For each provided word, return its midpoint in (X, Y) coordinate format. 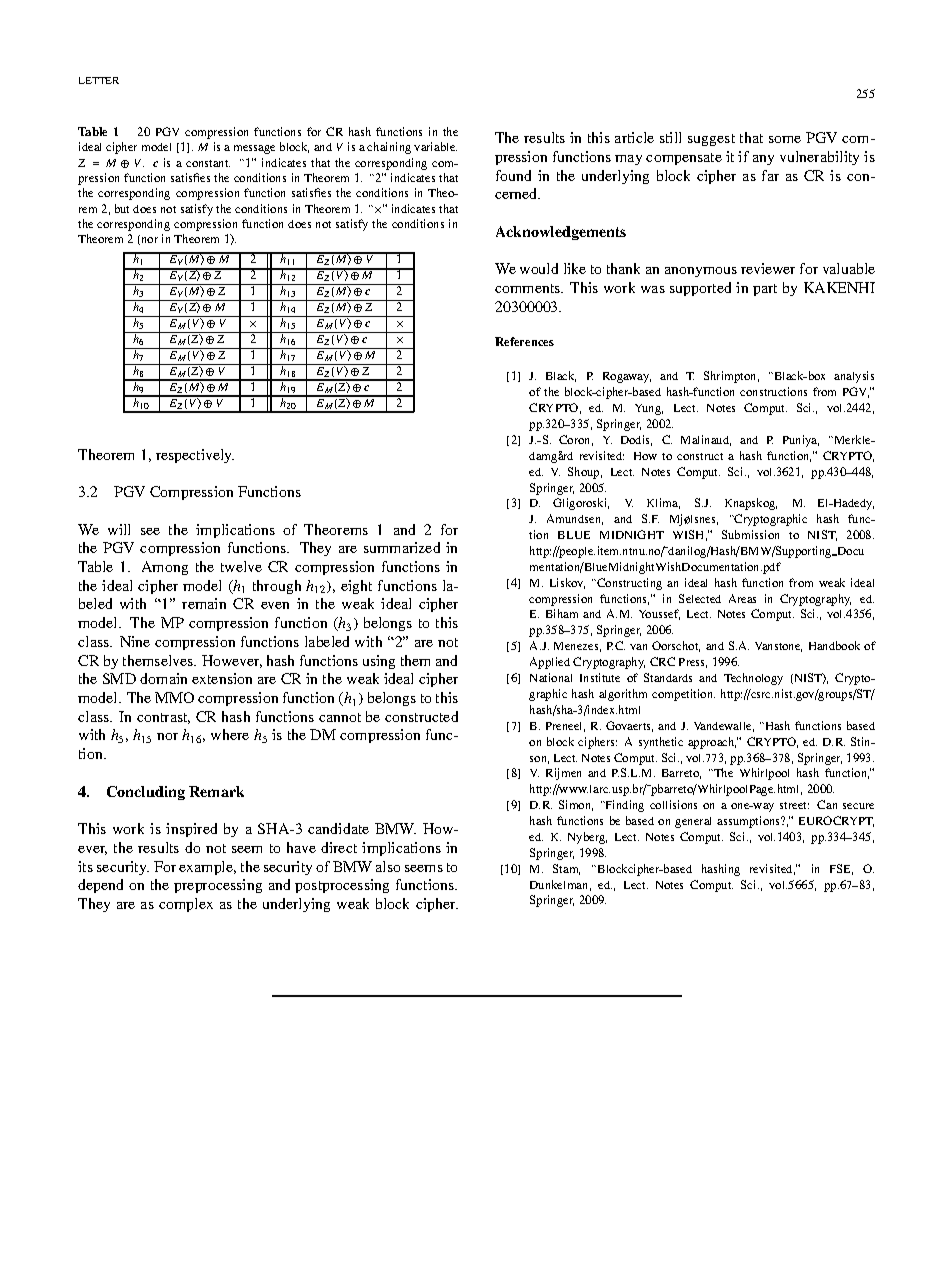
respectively (195, 456)
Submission (750, 534)
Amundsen (575, 519)
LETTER (99, 80)
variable (435, 146)
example (207, 868)
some (785, 139)
